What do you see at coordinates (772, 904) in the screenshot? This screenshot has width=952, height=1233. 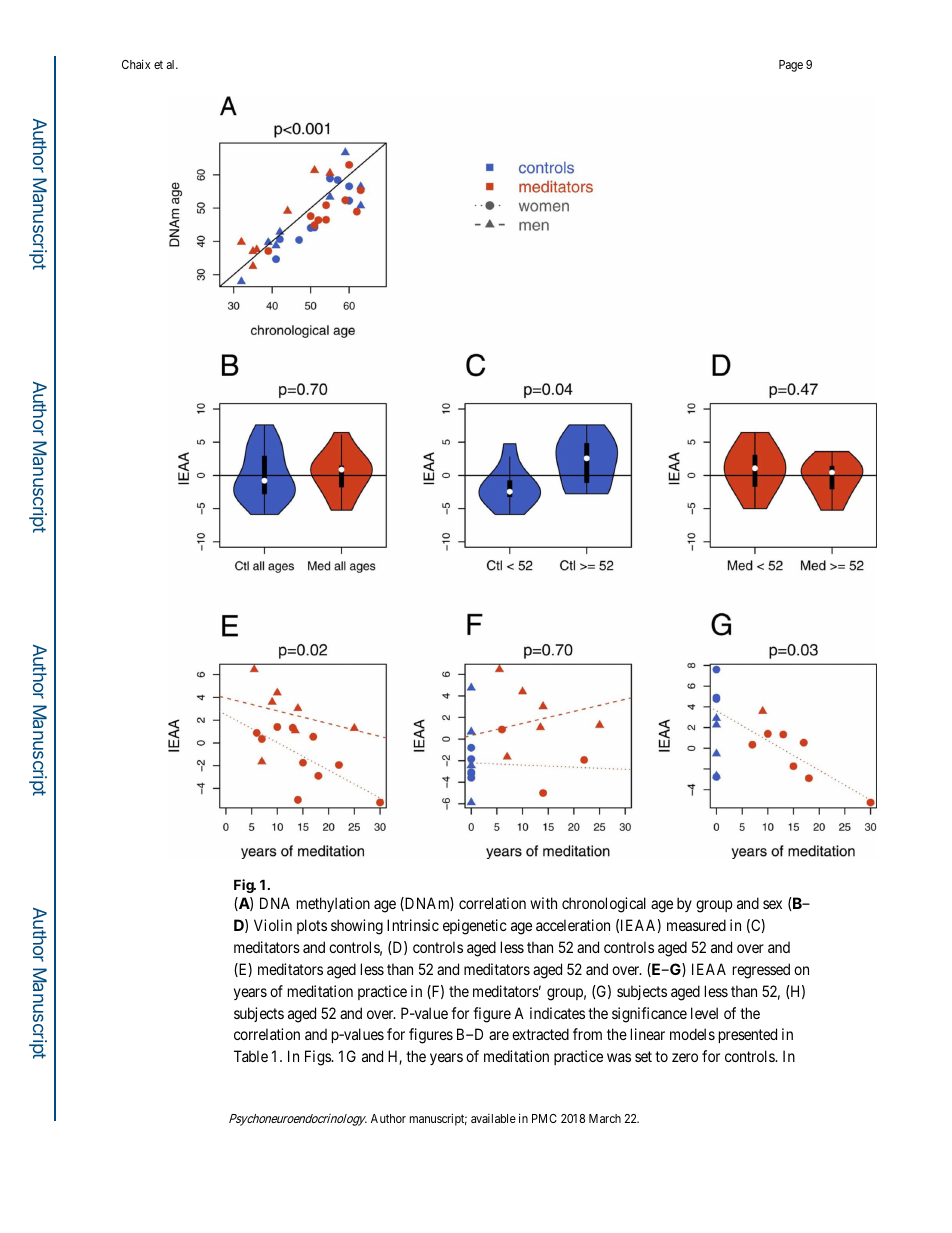 I see `sex` at bounding box center [772, 904].
